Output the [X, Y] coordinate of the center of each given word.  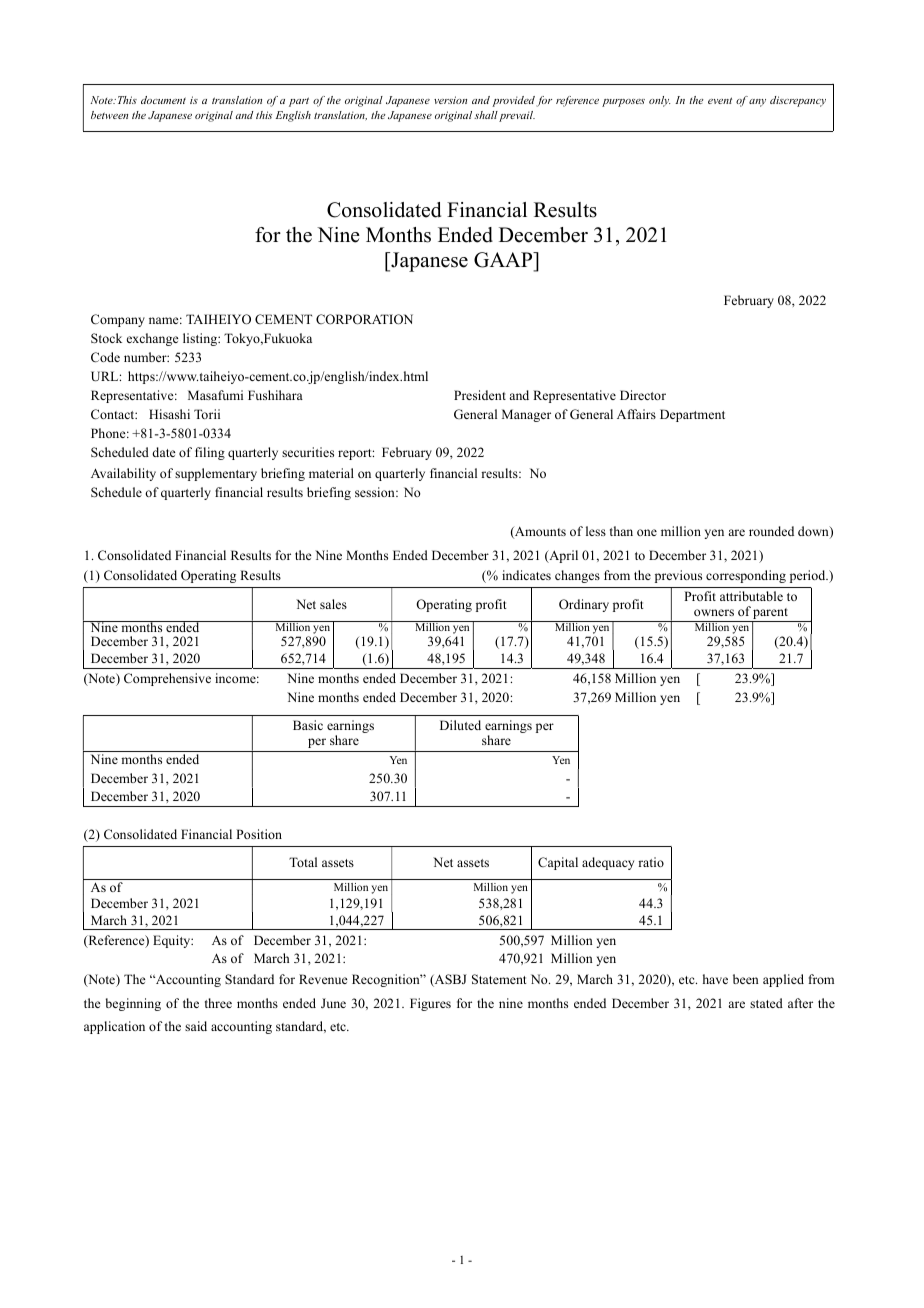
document [163, 100]
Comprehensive [167, 679]
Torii [207, 414]
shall [486, 115]
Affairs [636, 414]
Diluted [460, 725]
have [715, 979]
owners [714, 612]
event [720, 100]
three [218, 1003]
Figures [430, 1004]
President [480, 395]
